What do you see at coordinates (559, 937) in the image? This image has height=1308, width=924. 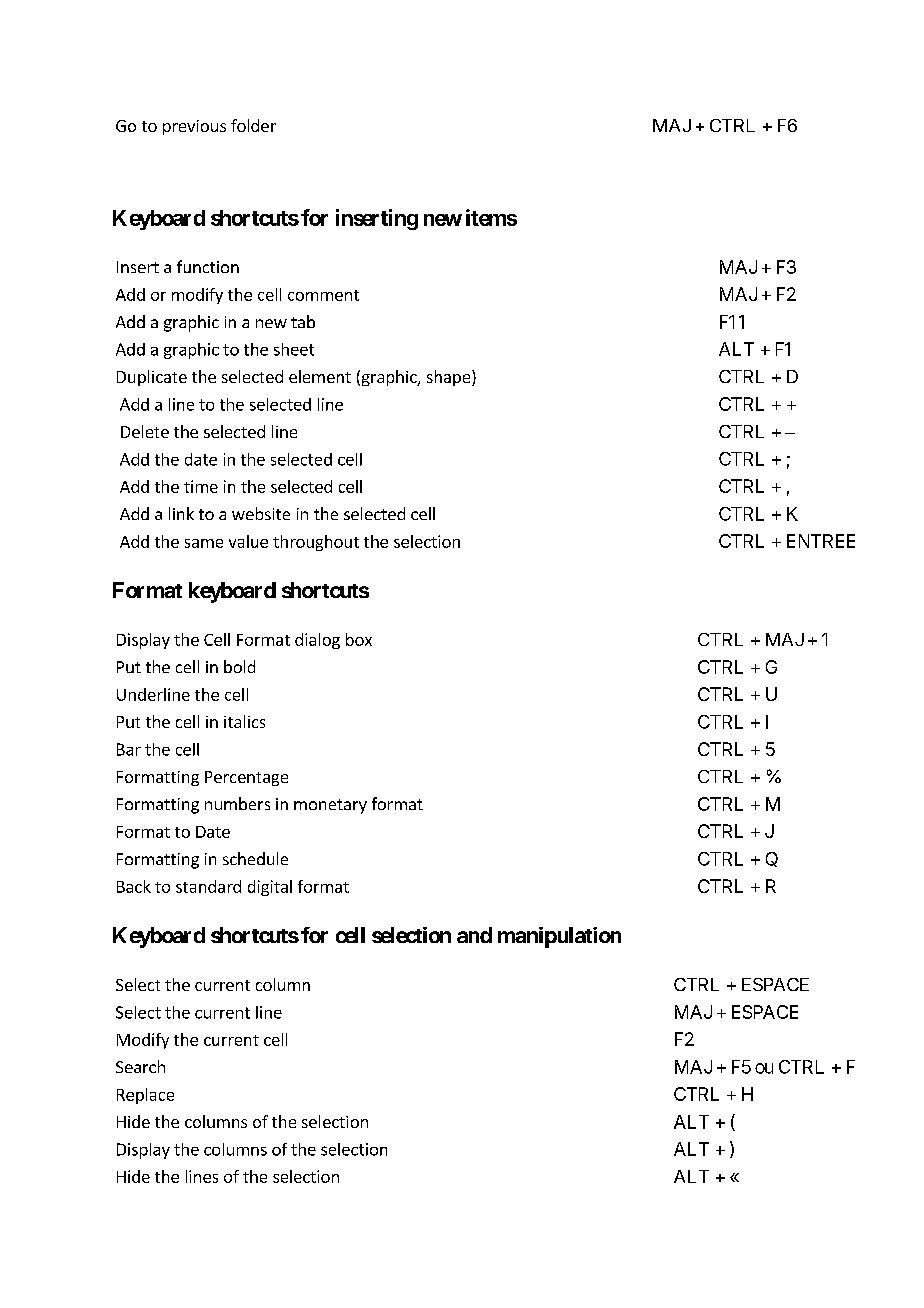 I see `manipulation` at bounding box center [559, 937].
